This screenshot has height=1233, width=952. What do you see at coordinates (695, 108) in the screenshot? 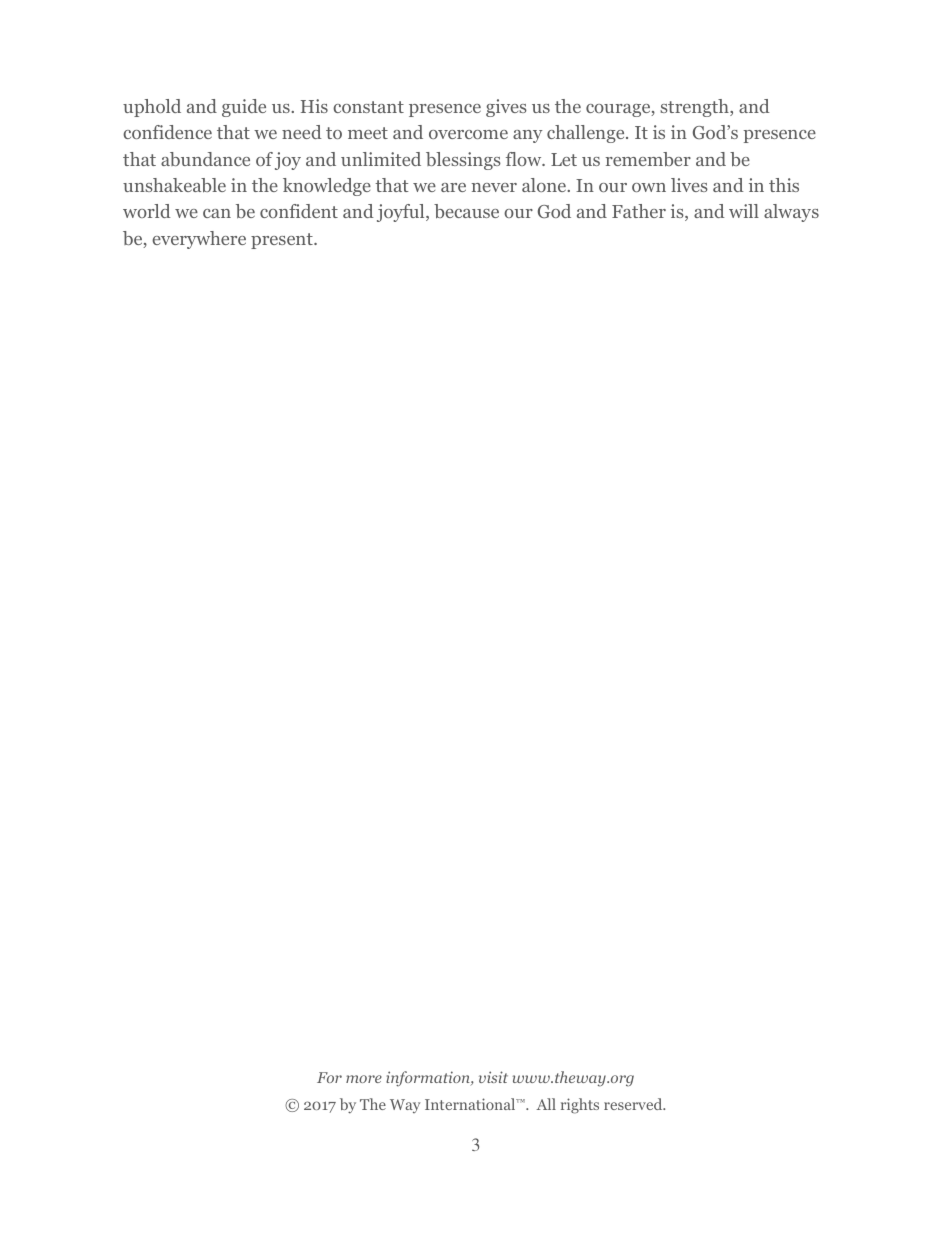
I see `strength` at bounding box center [695, 108].
